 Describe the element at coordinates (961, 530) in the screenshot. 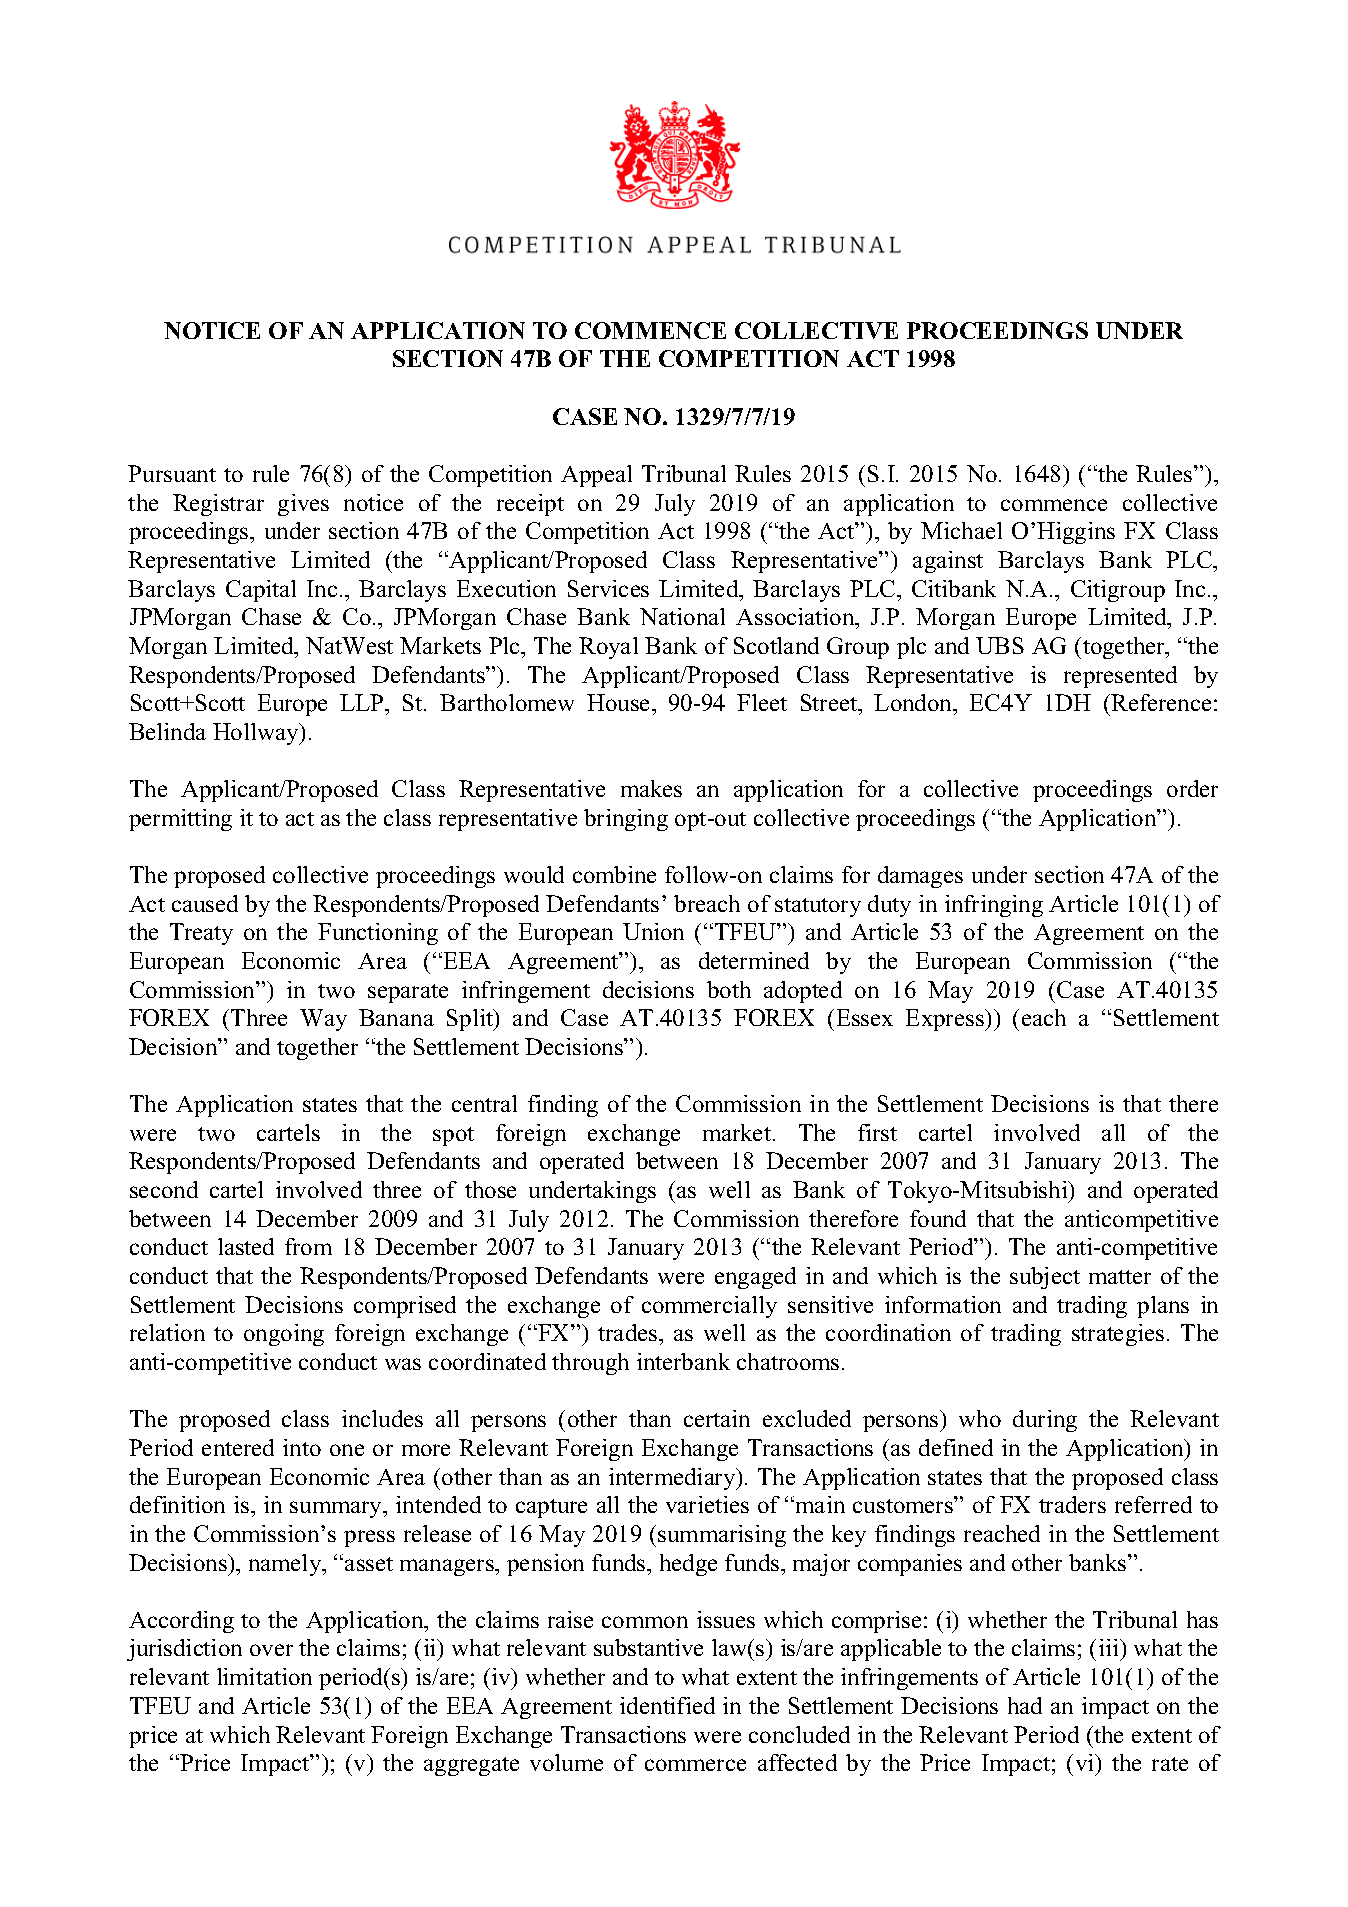

I see `Michael` at that location.
